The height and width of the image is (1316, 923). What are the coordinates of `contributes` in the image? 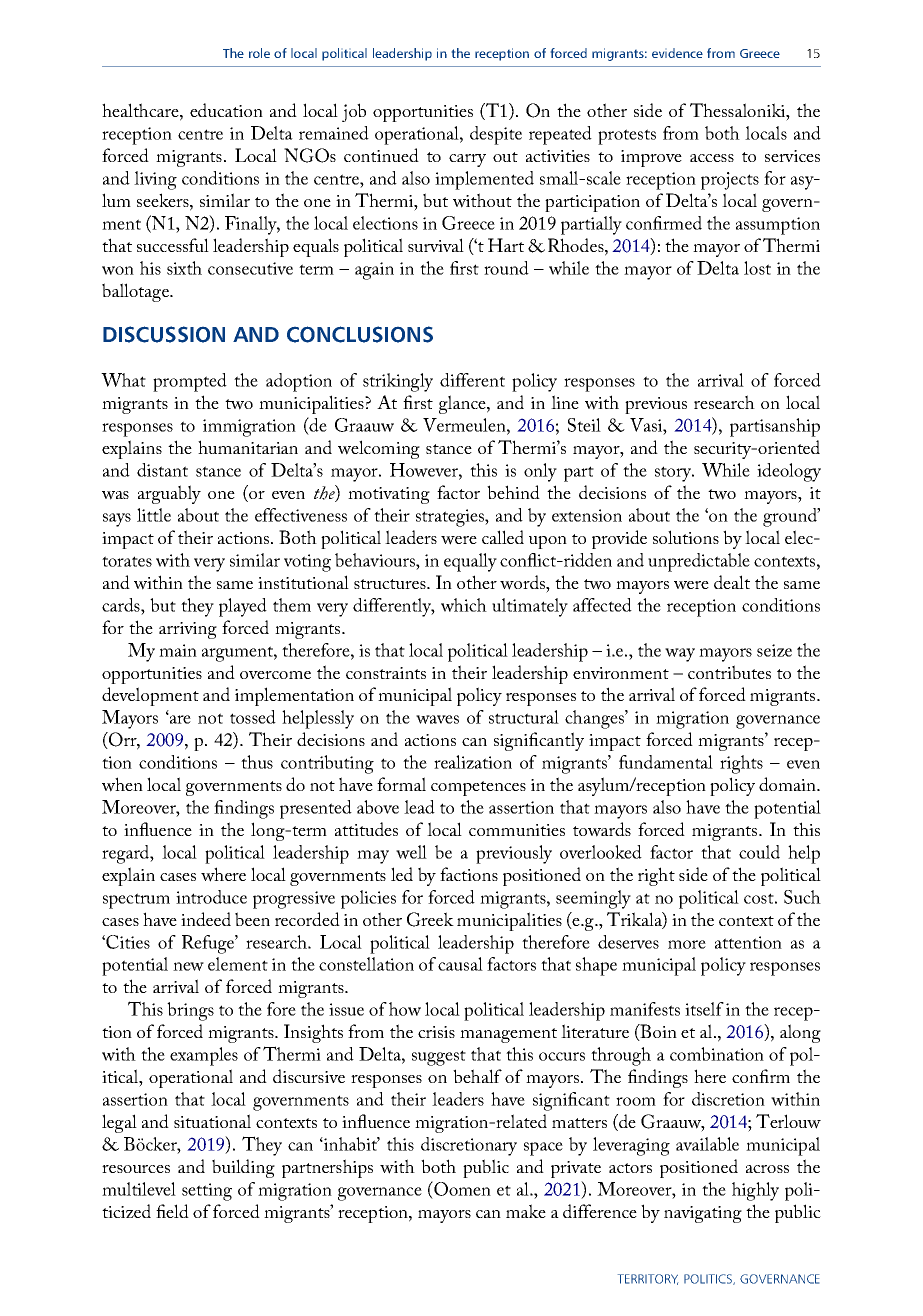 It's located at (729, 672).
